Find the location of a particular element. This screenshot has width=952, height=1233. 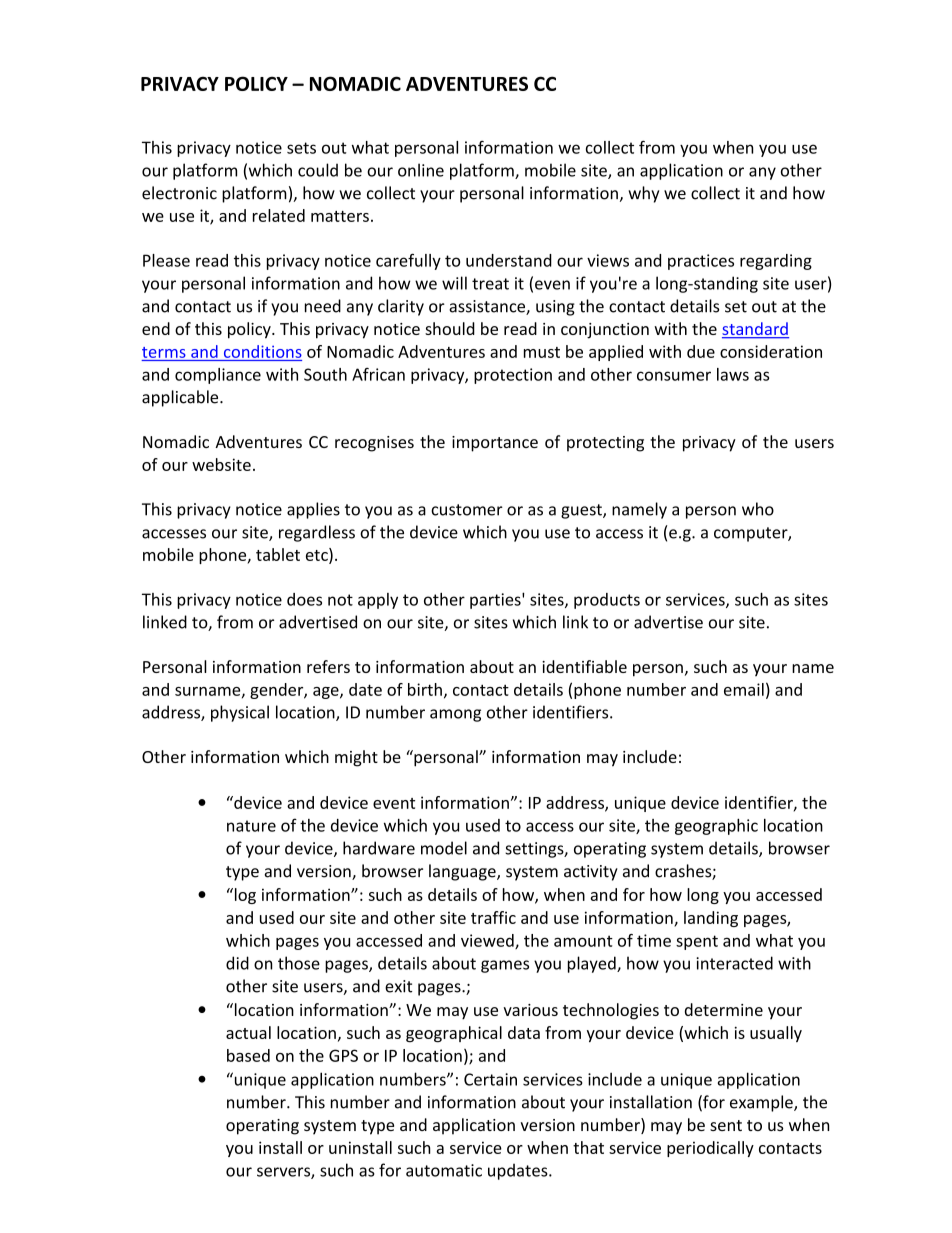

nature is located at coordinates (251, 826).
